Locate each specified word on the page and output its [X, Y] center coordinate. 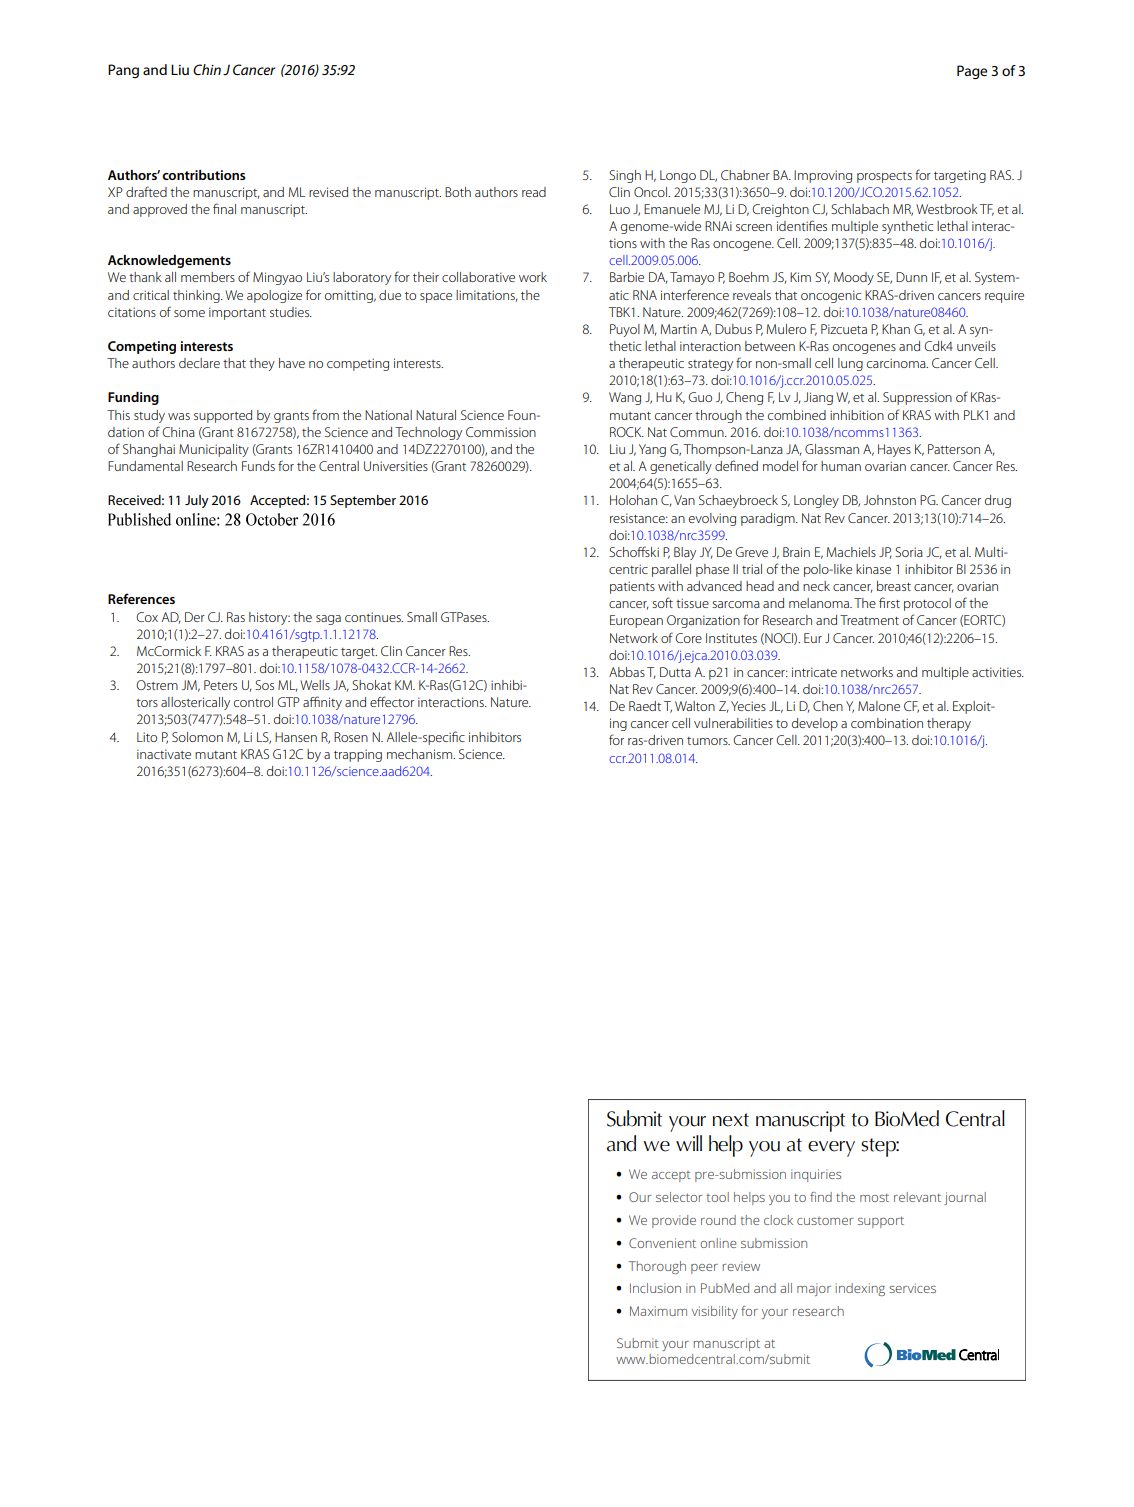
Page [972, 72]
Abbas [627, 672]
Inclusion [655, 1288]
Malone [879, 706]
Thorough [657, 1267]
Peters [220, 685]
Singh [625, 176]
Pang [123, 71]
